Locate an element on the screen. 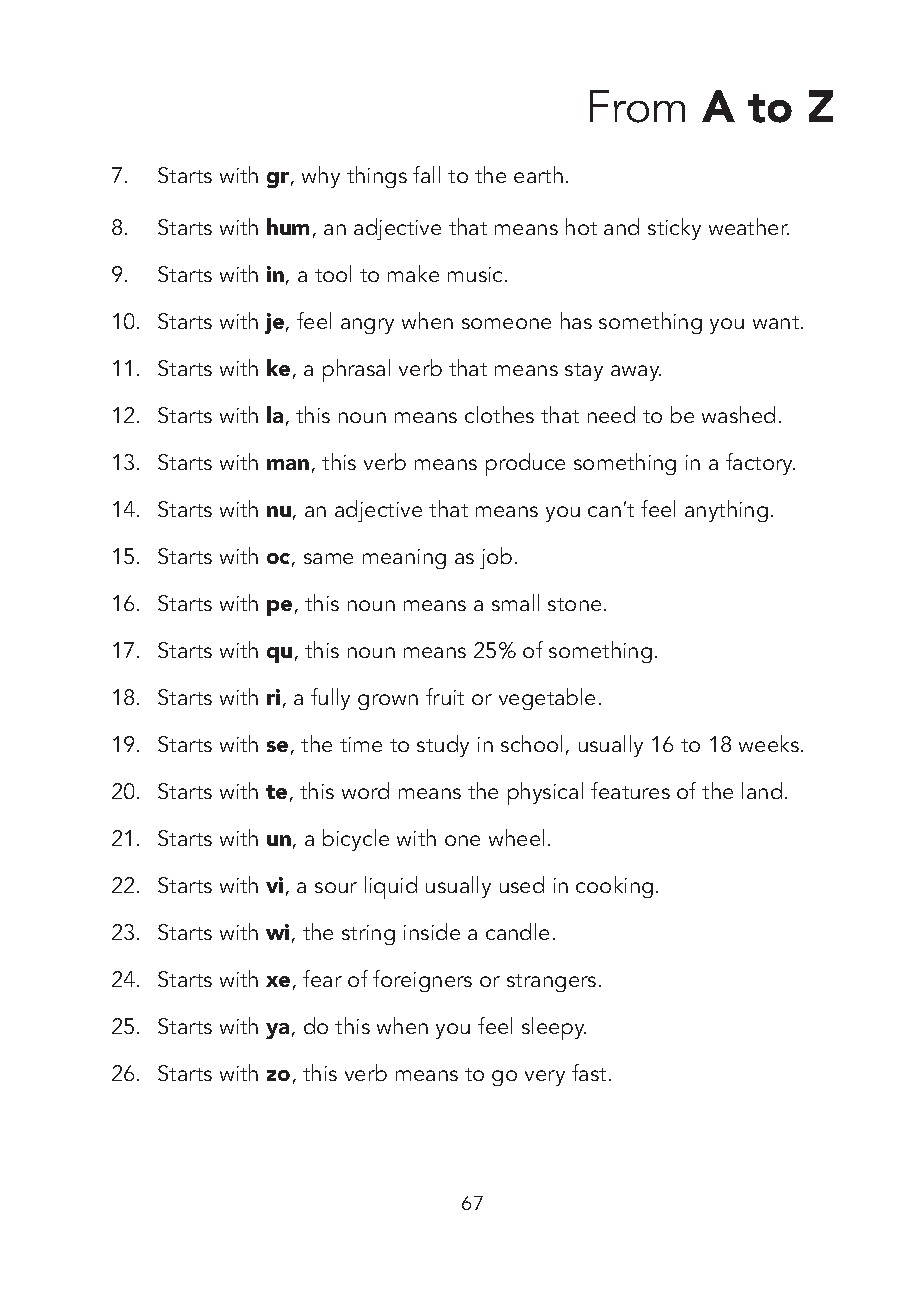  From is located at coordinates (637, 106).
